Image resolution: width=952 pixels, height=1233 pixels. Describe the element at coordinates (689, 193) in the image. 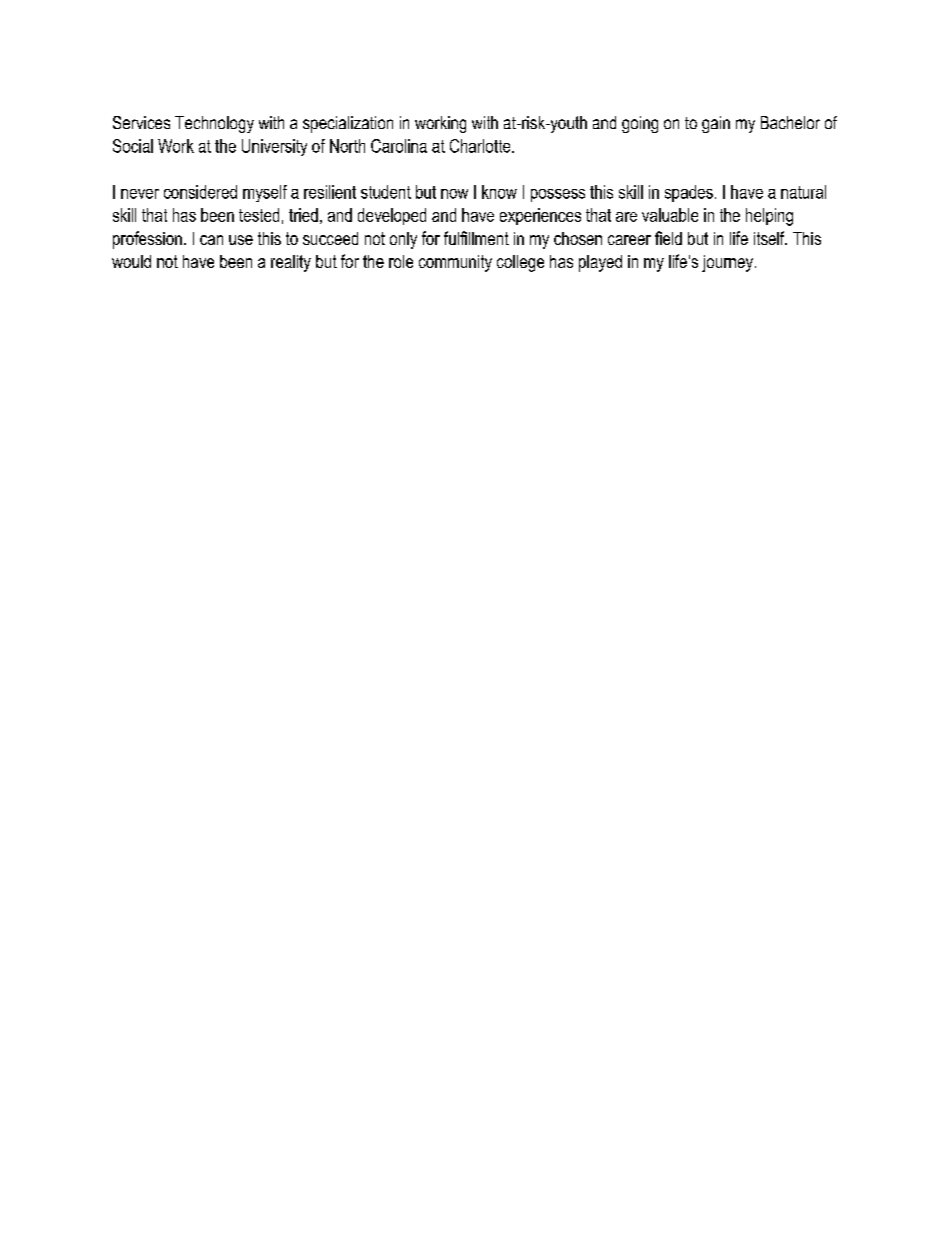

I see `spades` at that location.
